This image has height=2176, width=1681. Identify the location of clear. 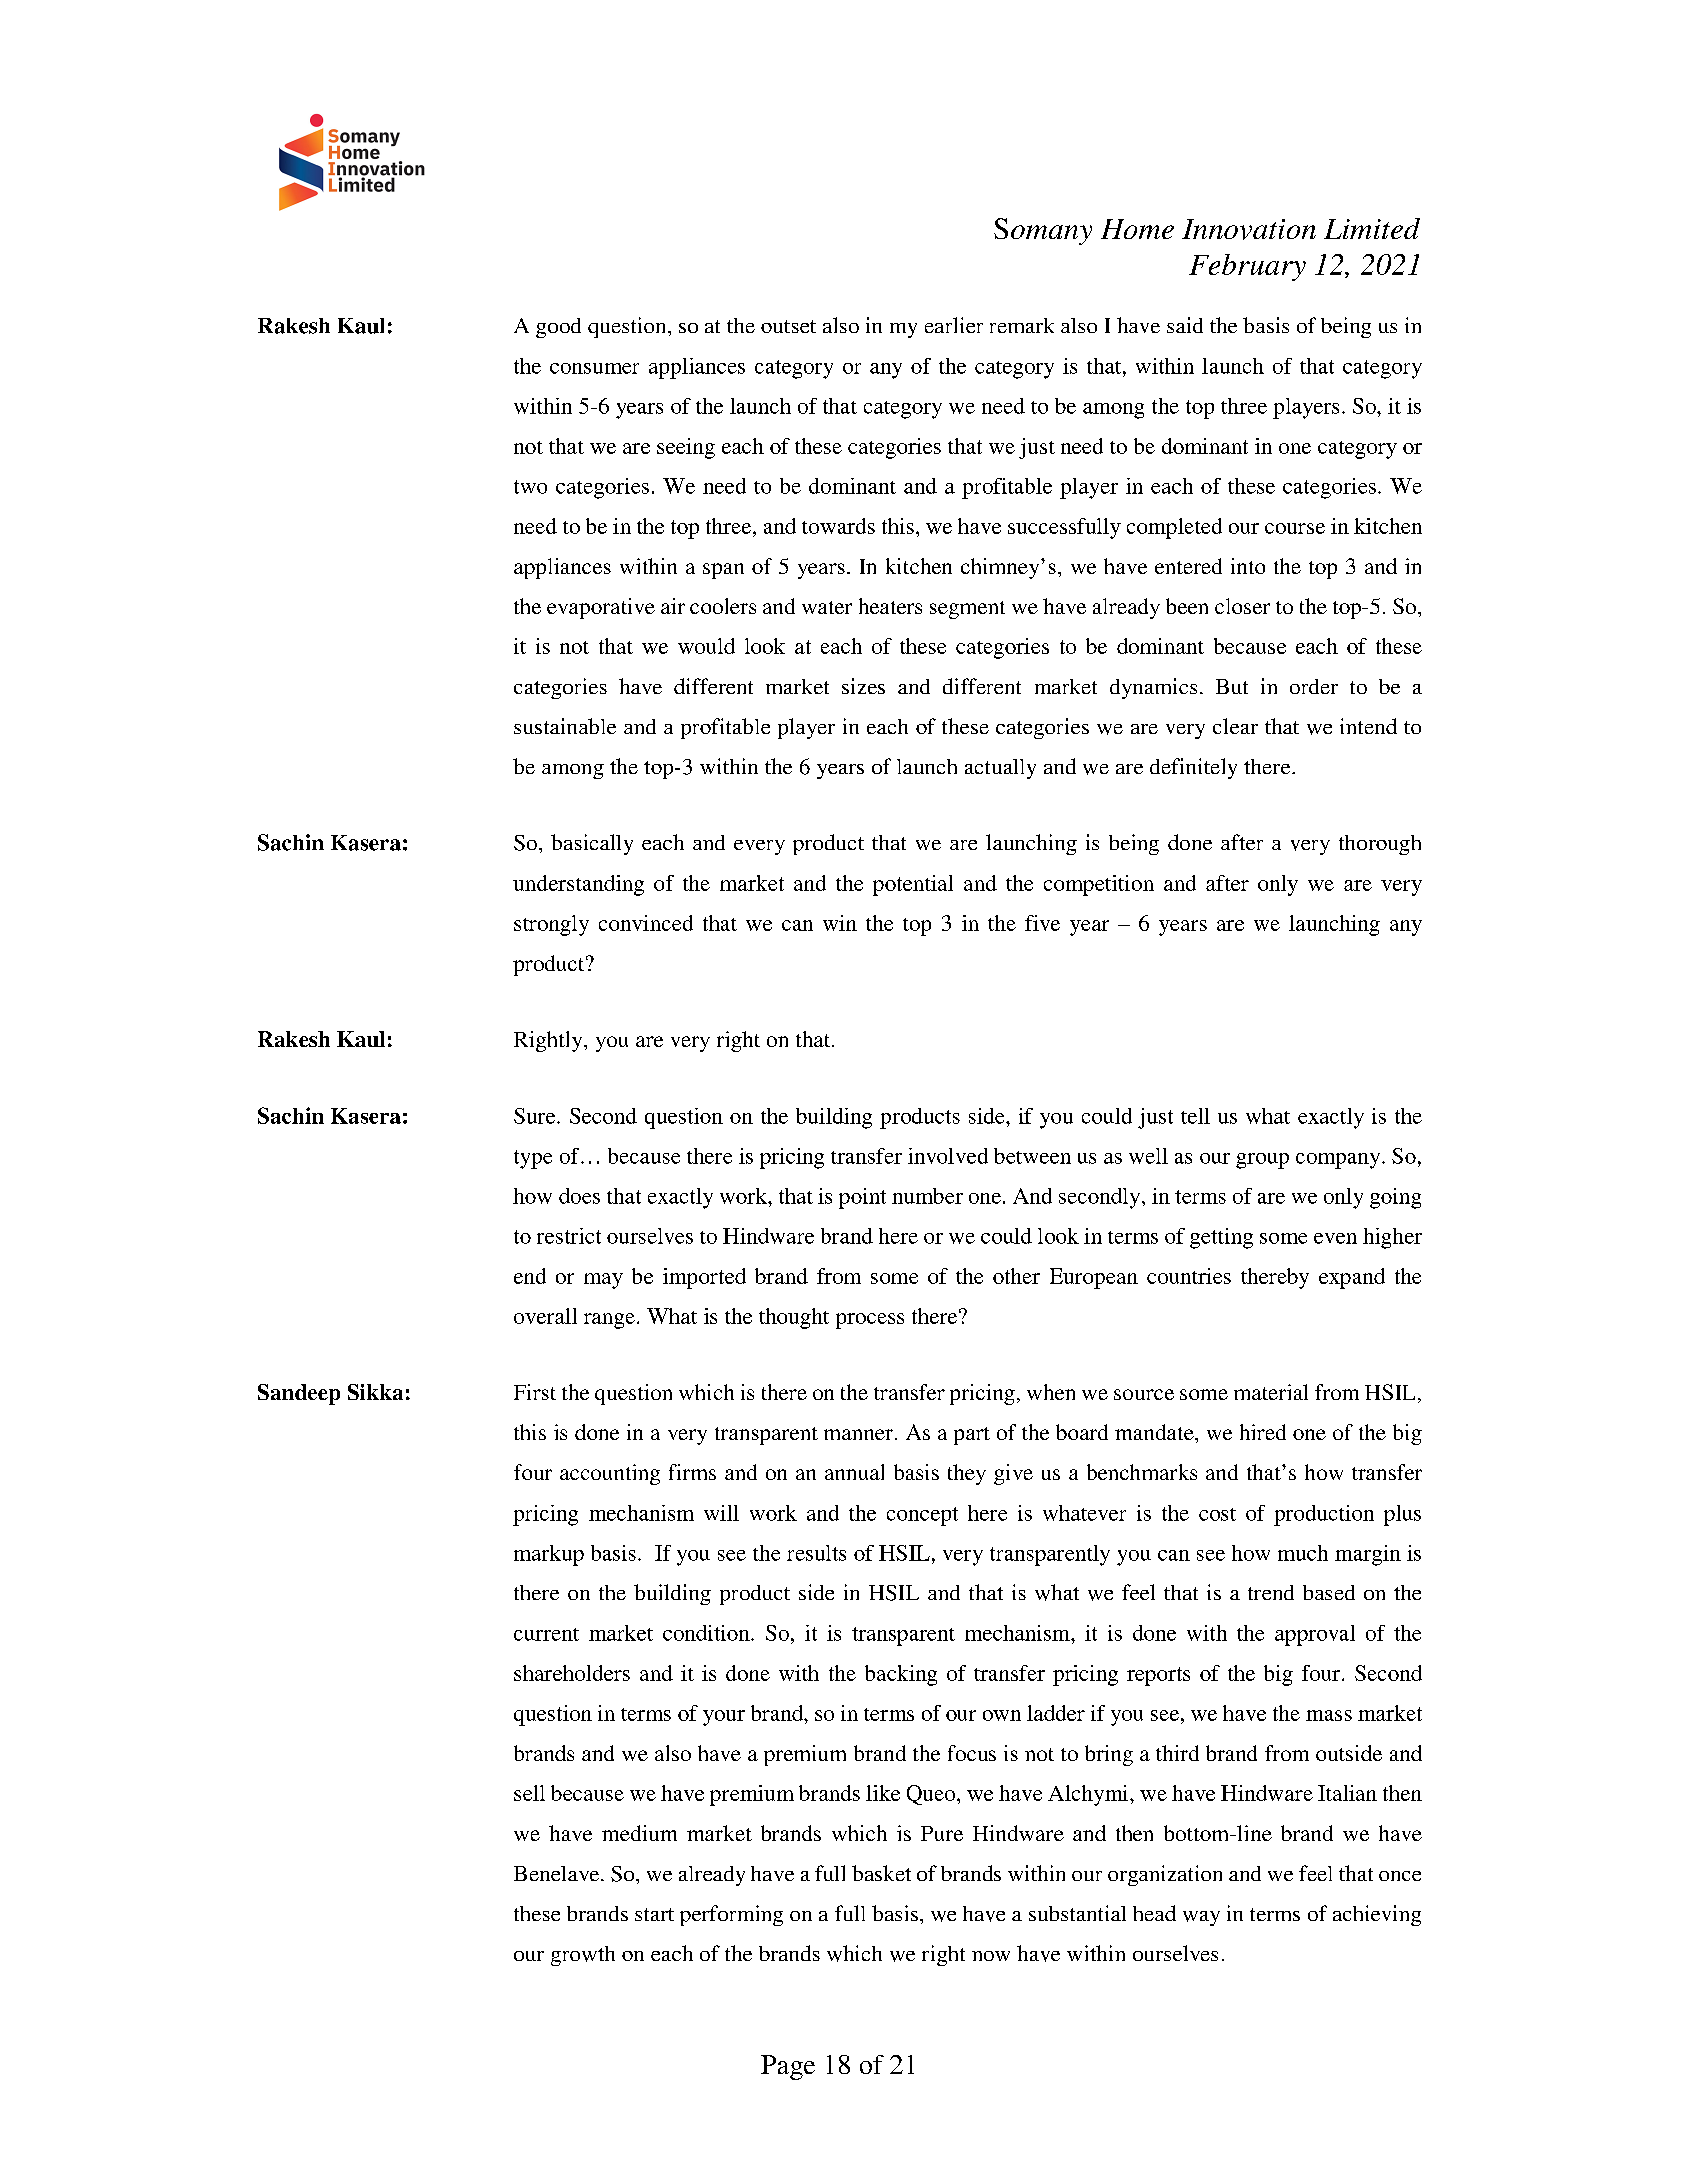
(1235, 726).
